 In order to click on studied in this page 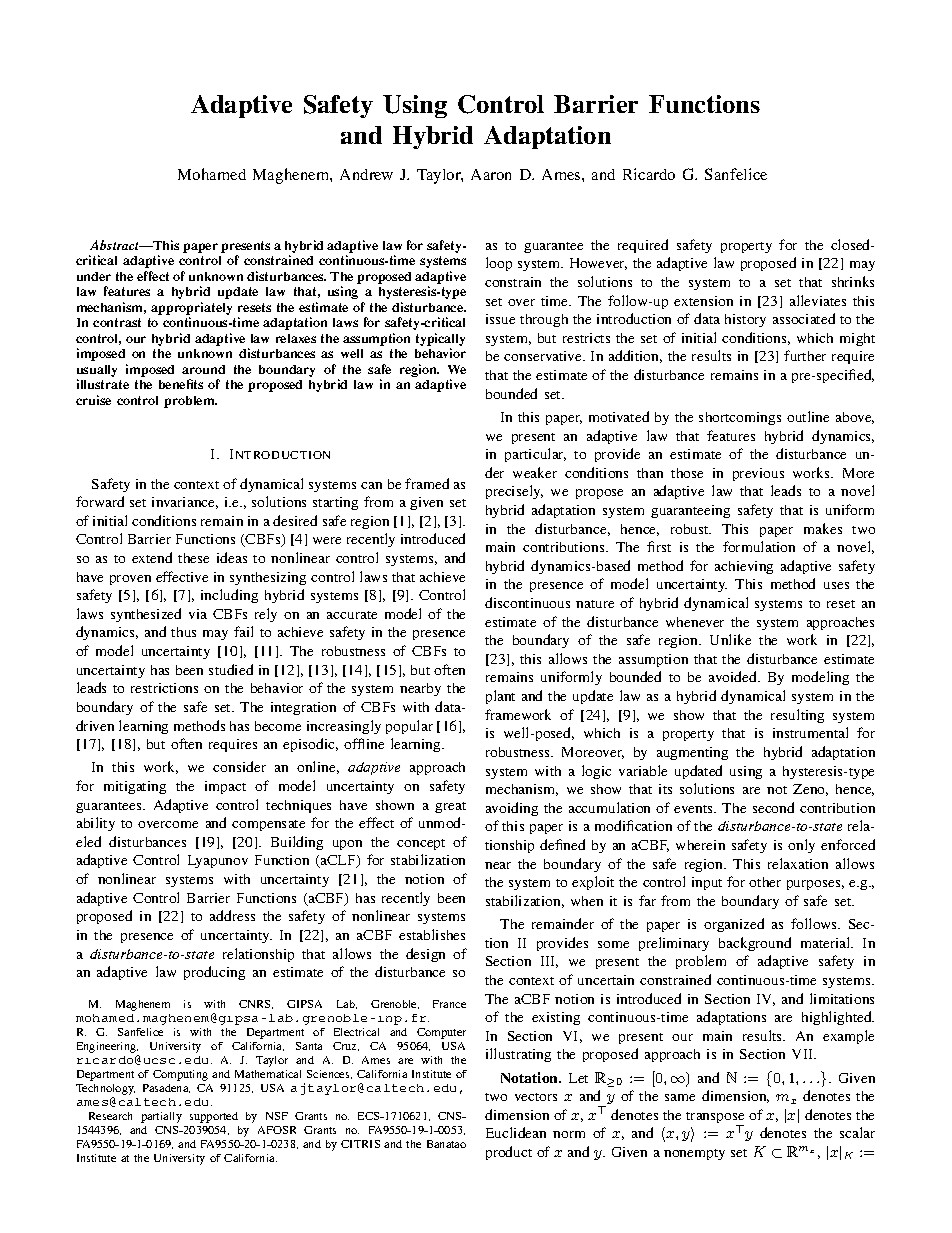, I will do `click(231, 669)`.
